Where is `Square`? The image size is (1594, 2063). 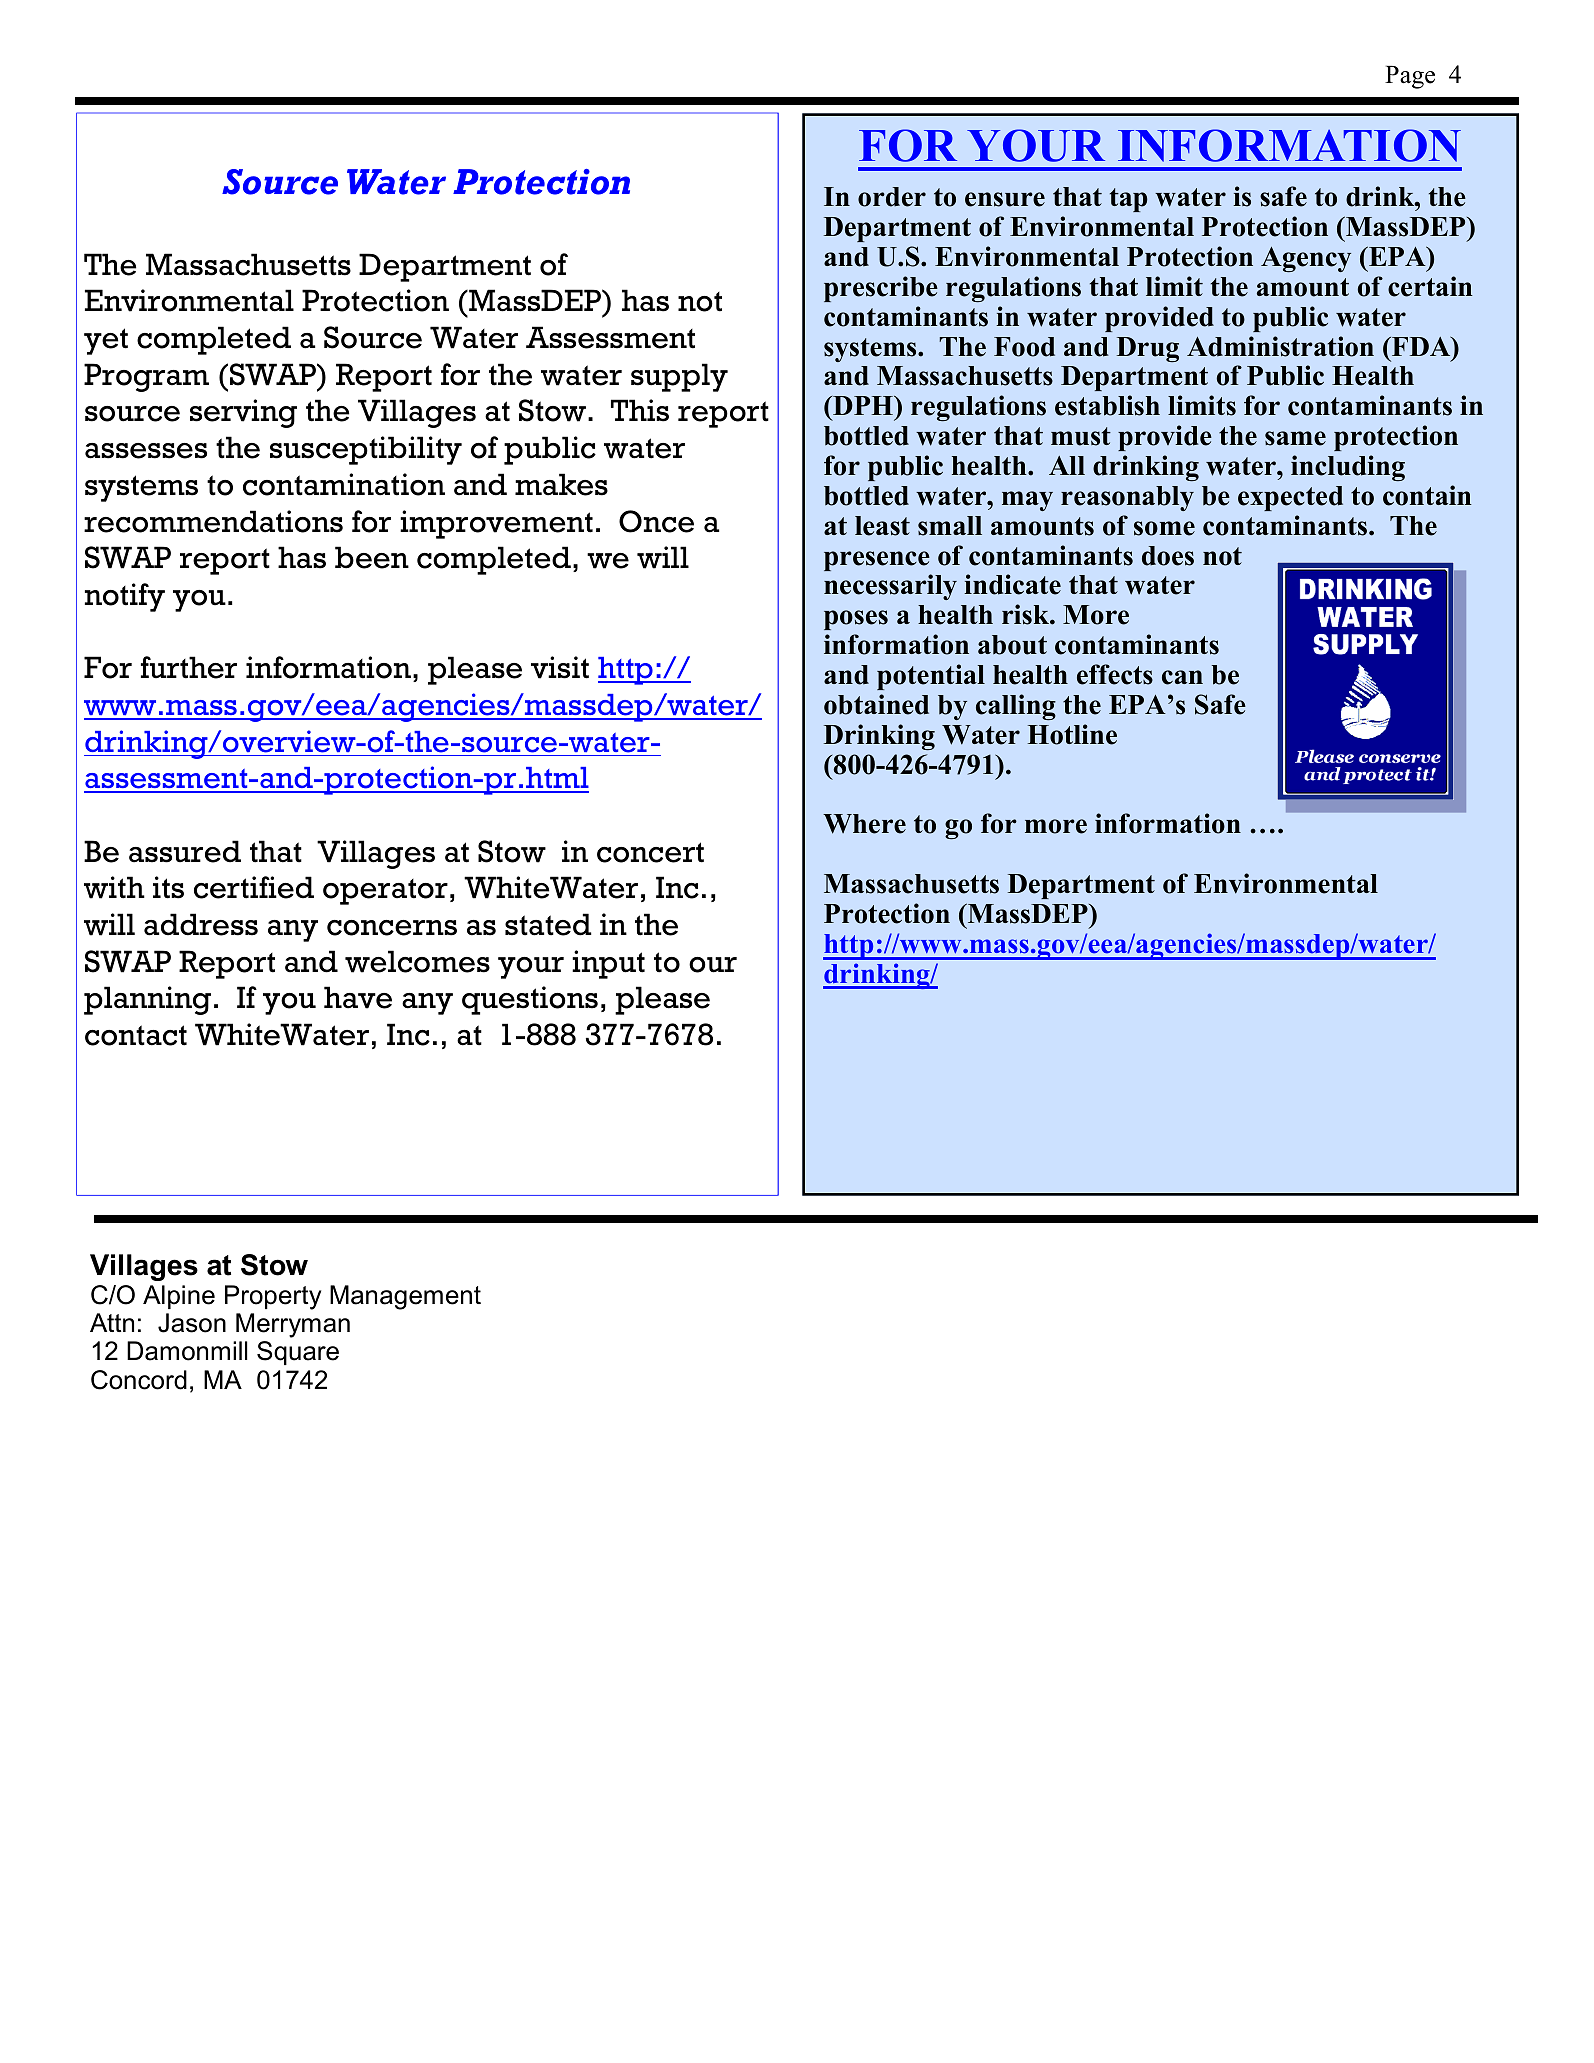 Square is located at coordinates (298, 1353).
